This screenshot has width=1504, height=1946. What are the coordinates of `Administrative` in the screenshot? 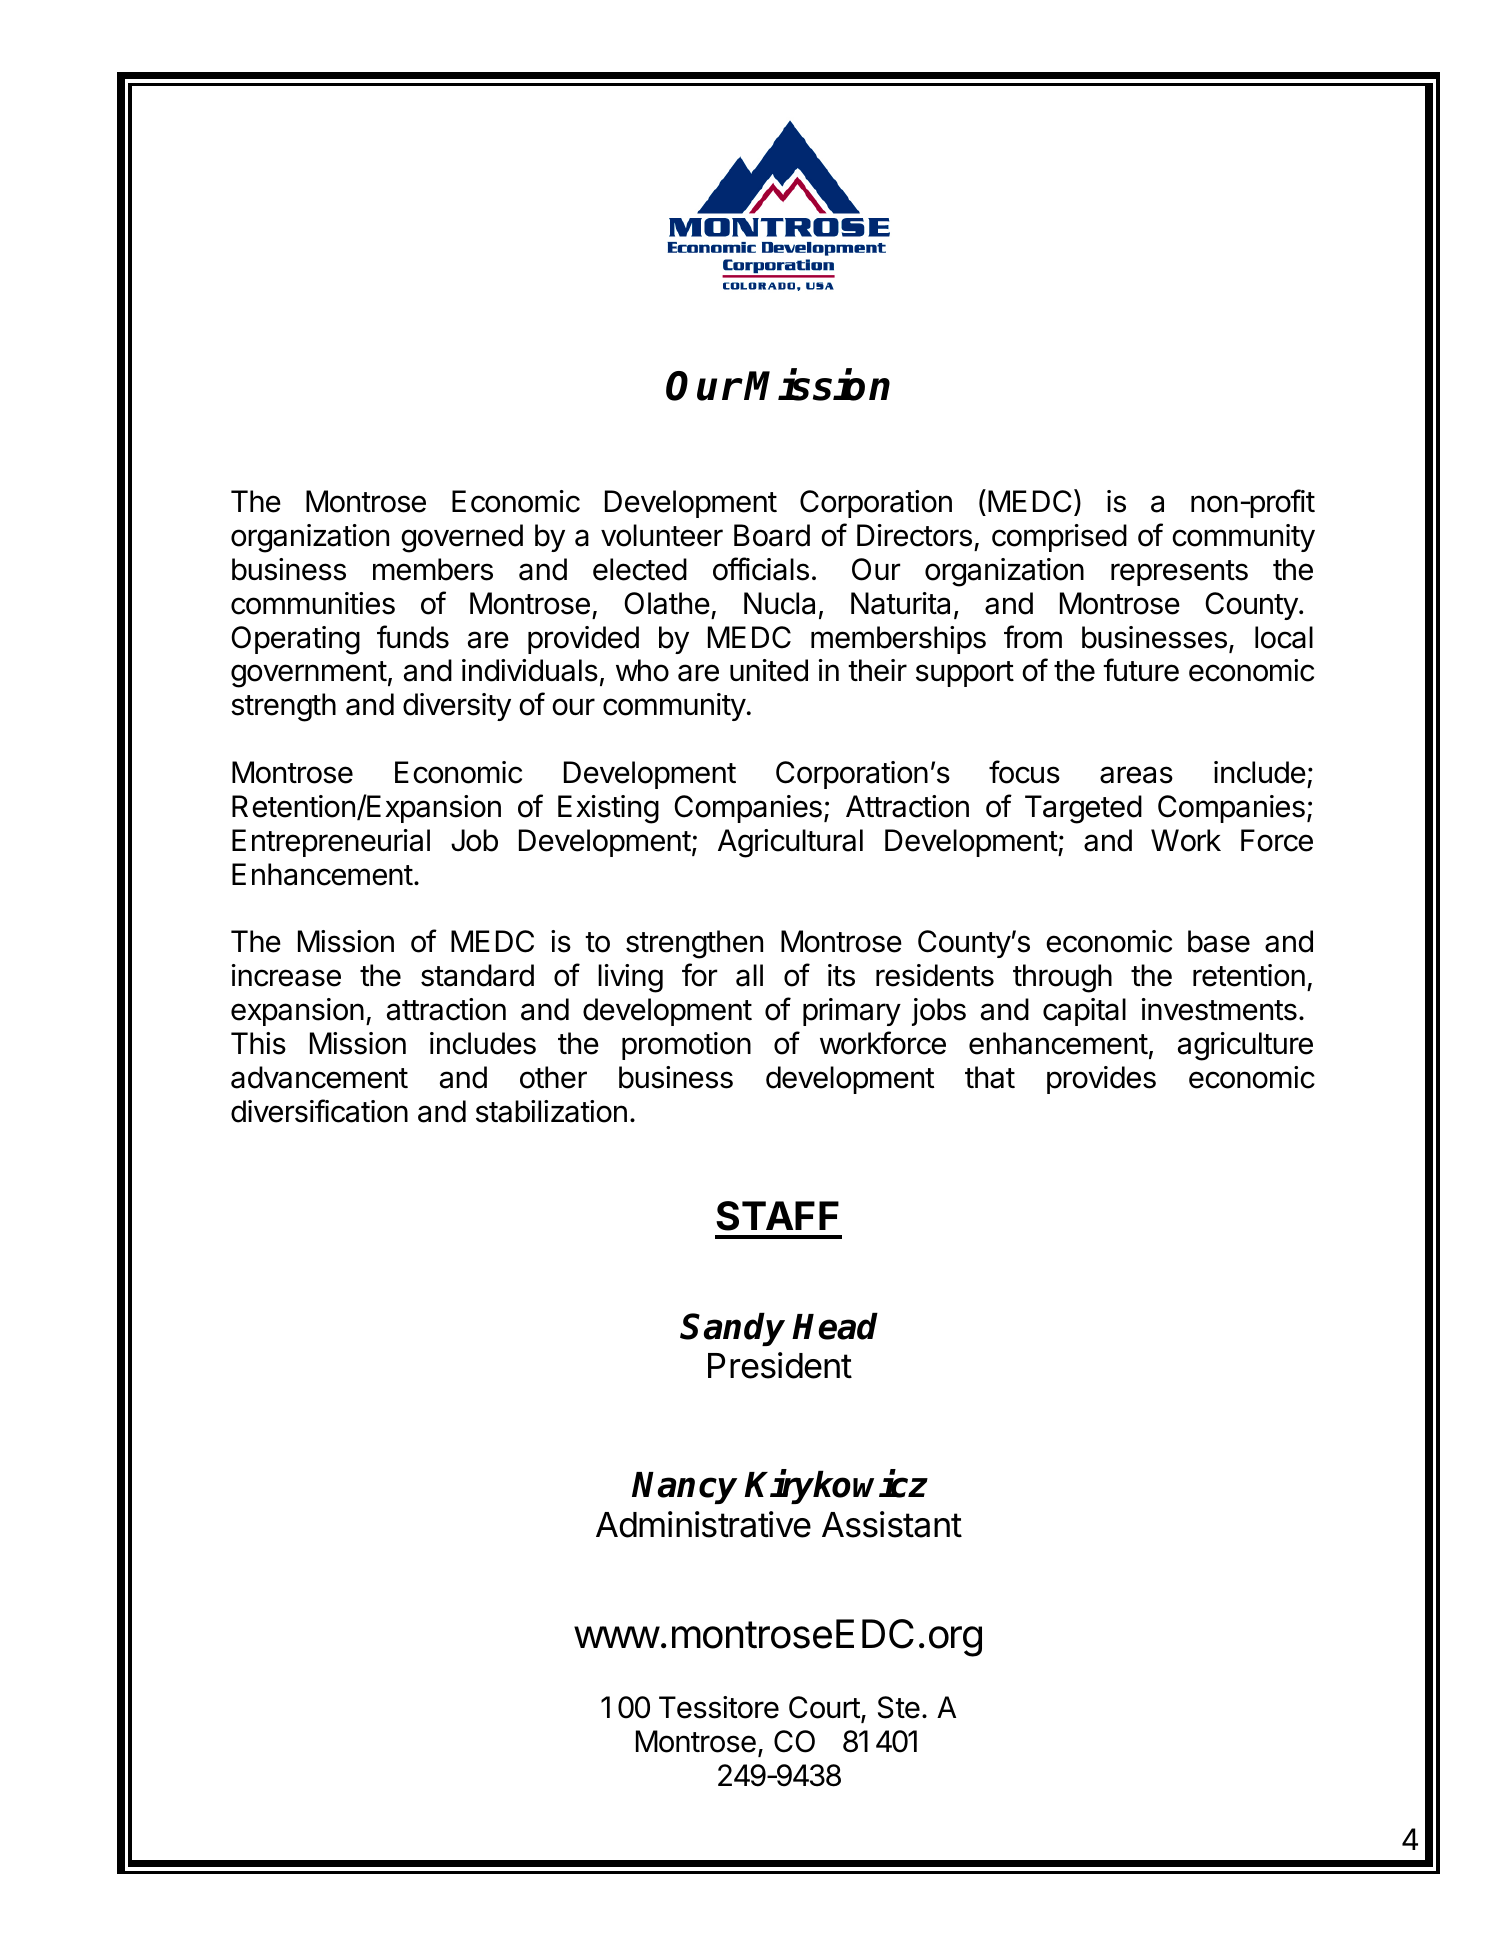 It's located at (703, 1524).
